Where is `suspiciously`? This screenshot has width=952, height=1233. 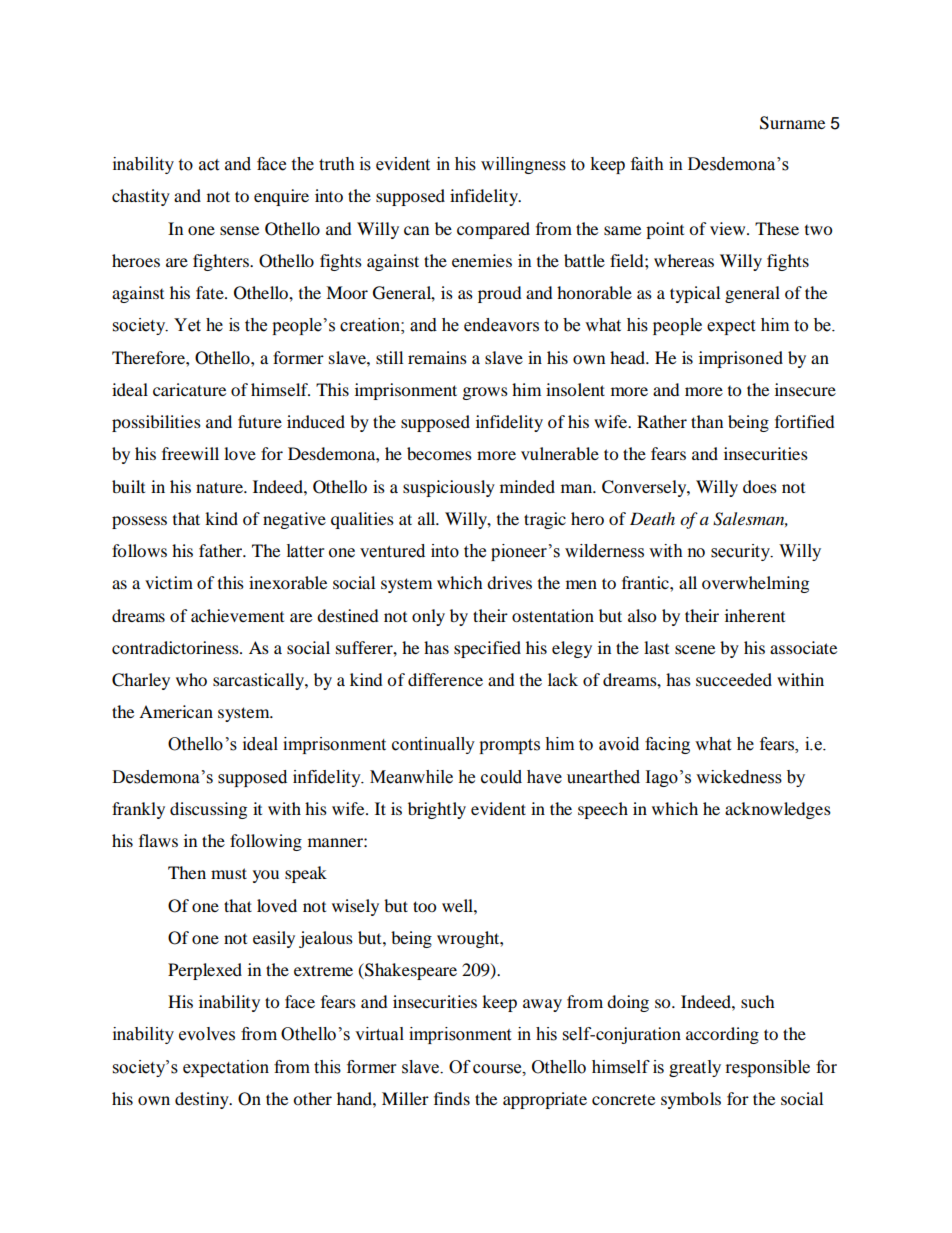 suspiciously is located at coordinates (449, 488).
